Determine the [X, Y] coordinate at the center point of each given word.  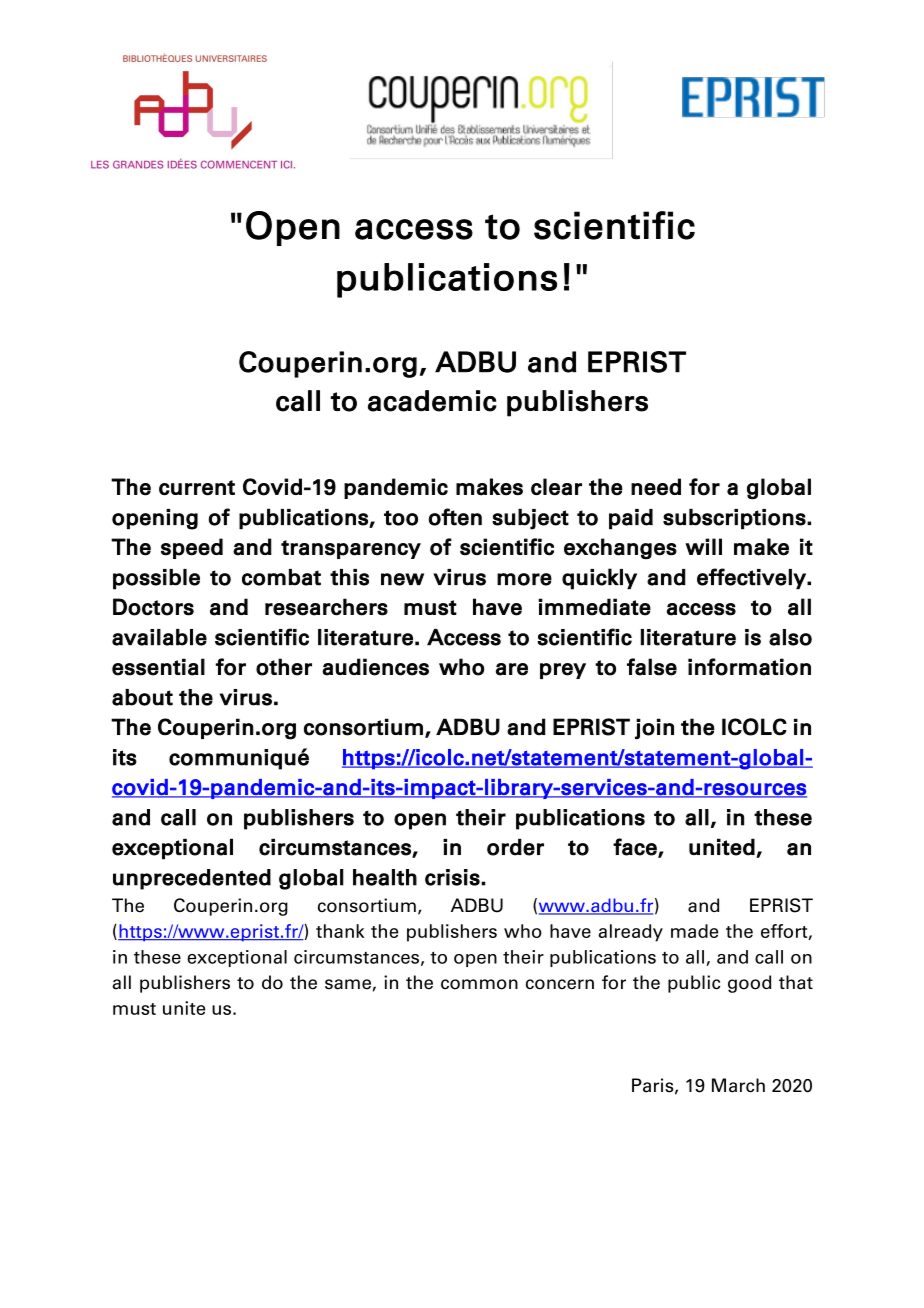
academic [432, 401]
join [654, 729]
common [479, 984]
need [656, 487]
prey [563, 671]
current [197, 488]
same [348, 984]
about [142, 697]
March [738, 1085]
